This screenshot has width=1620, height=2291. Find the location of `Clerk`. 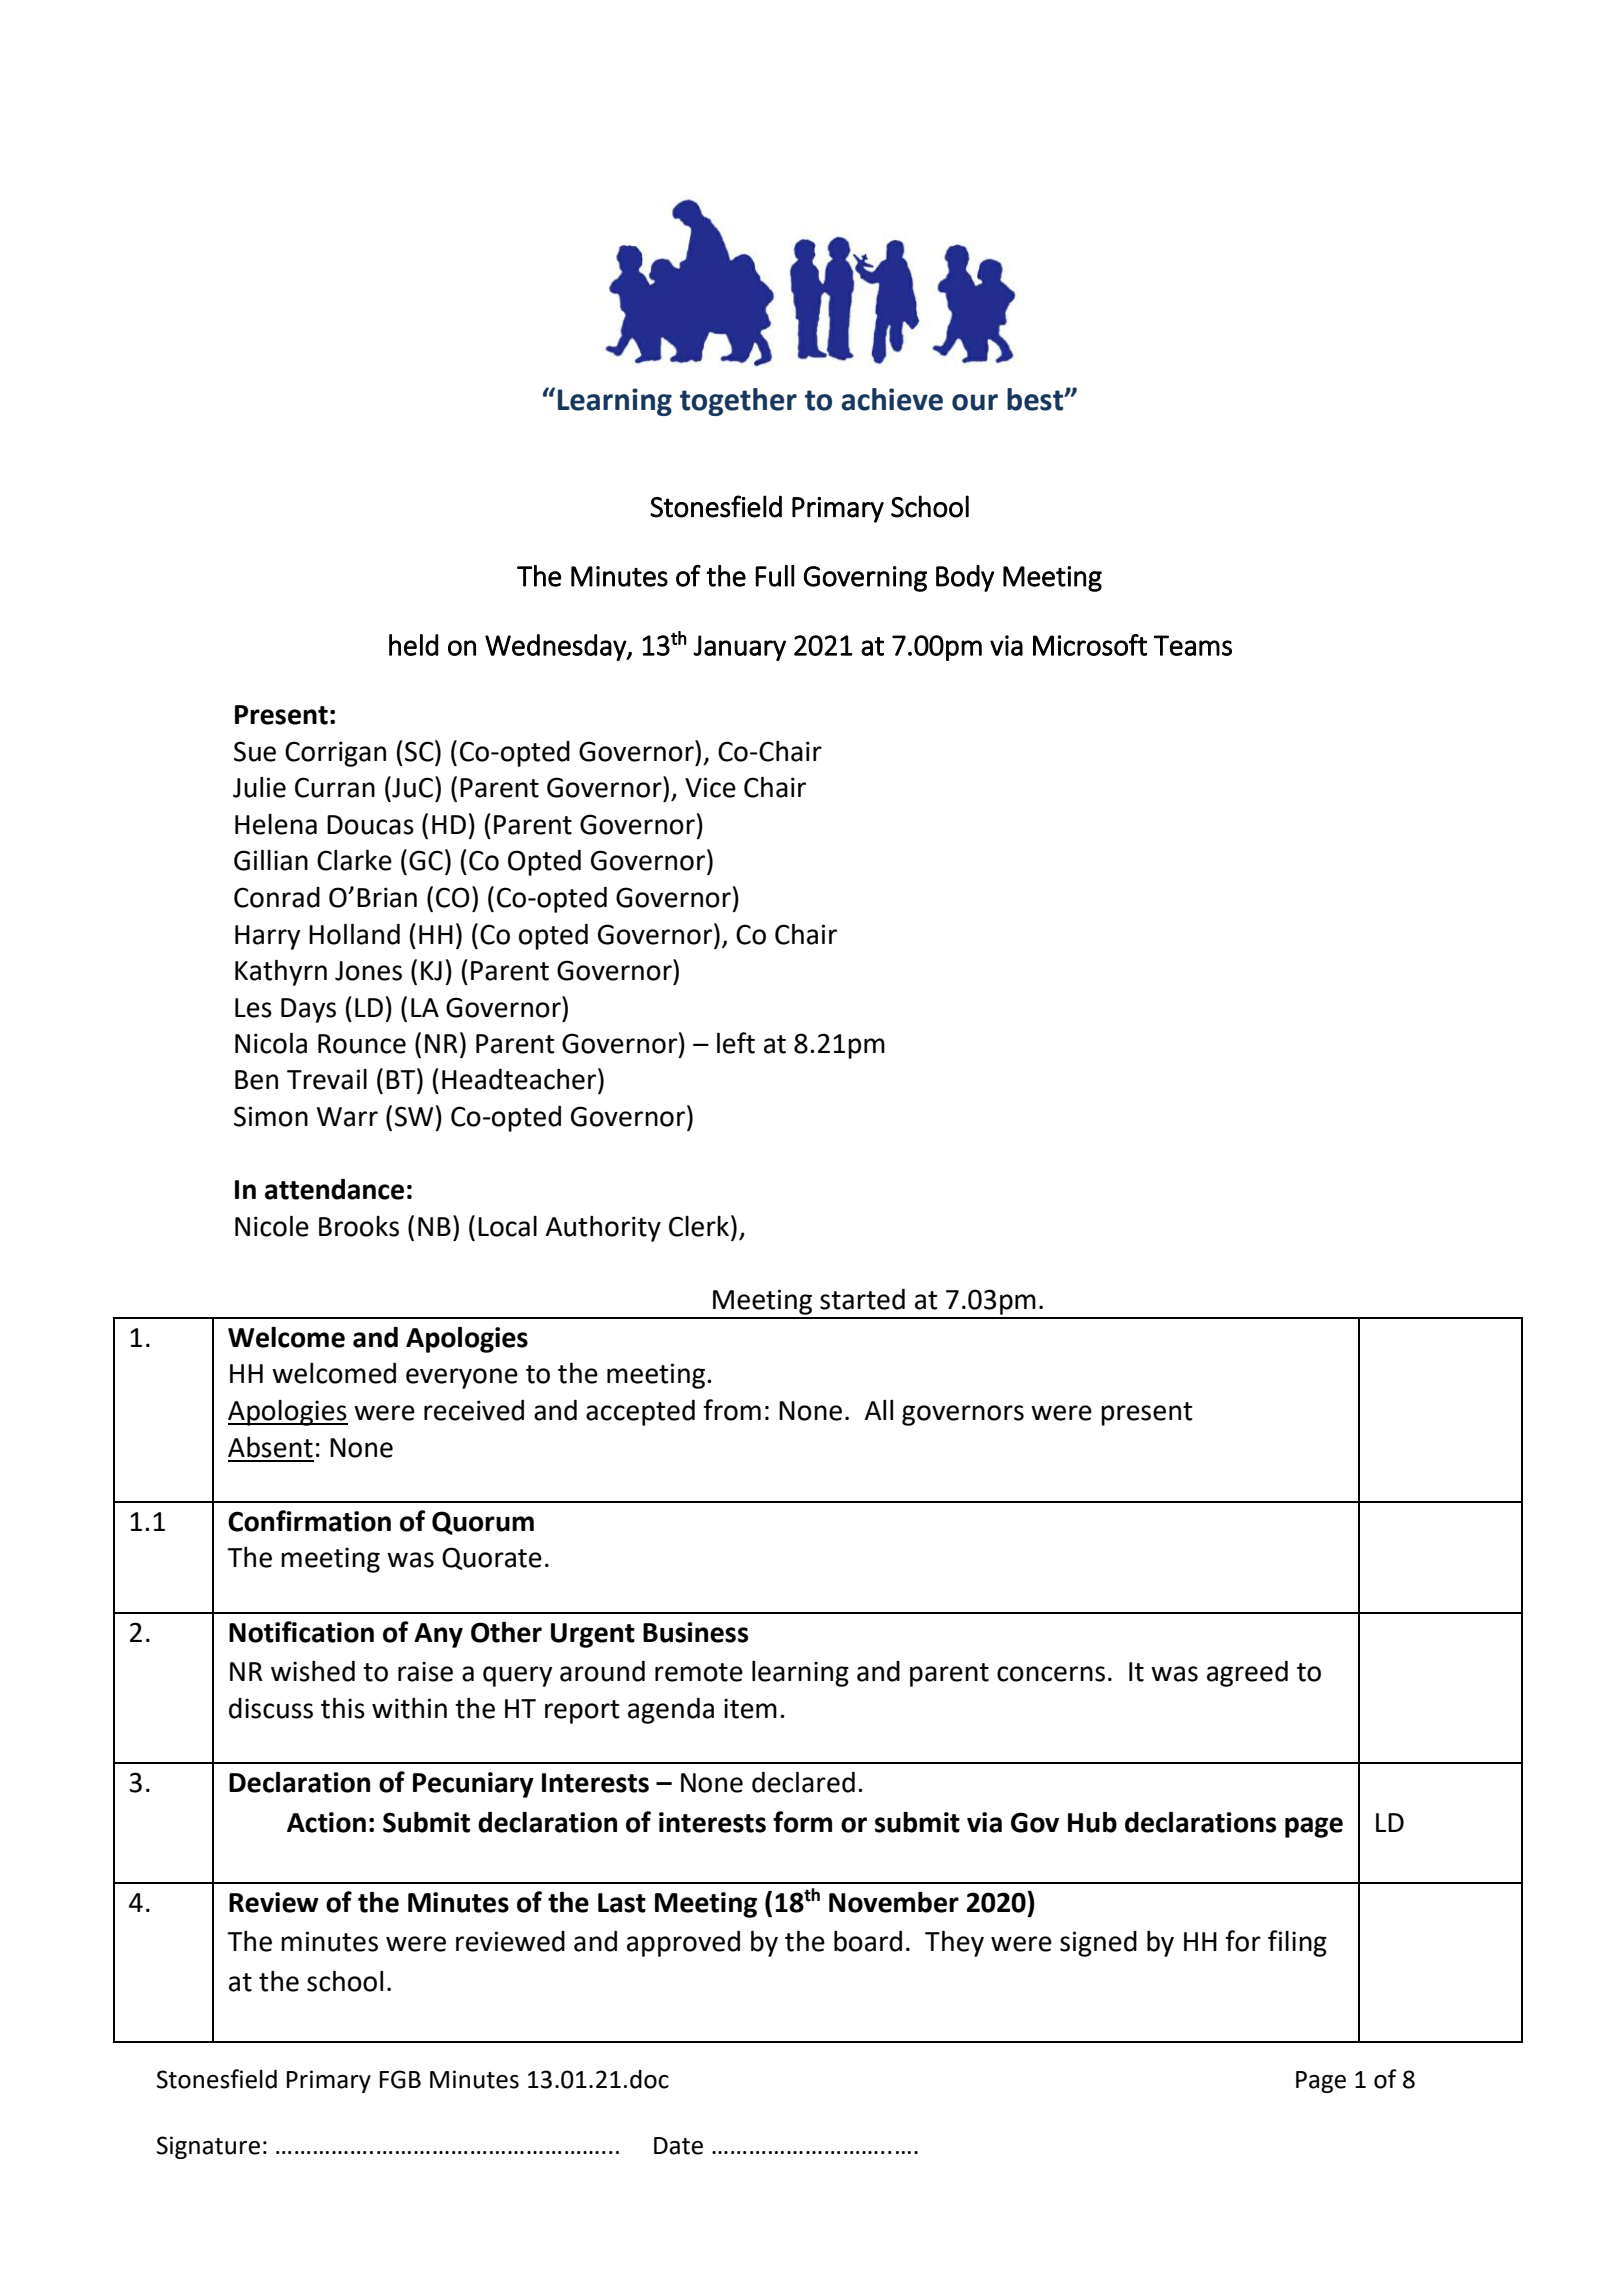

Clerk is located at coordinates (699, 1226).
